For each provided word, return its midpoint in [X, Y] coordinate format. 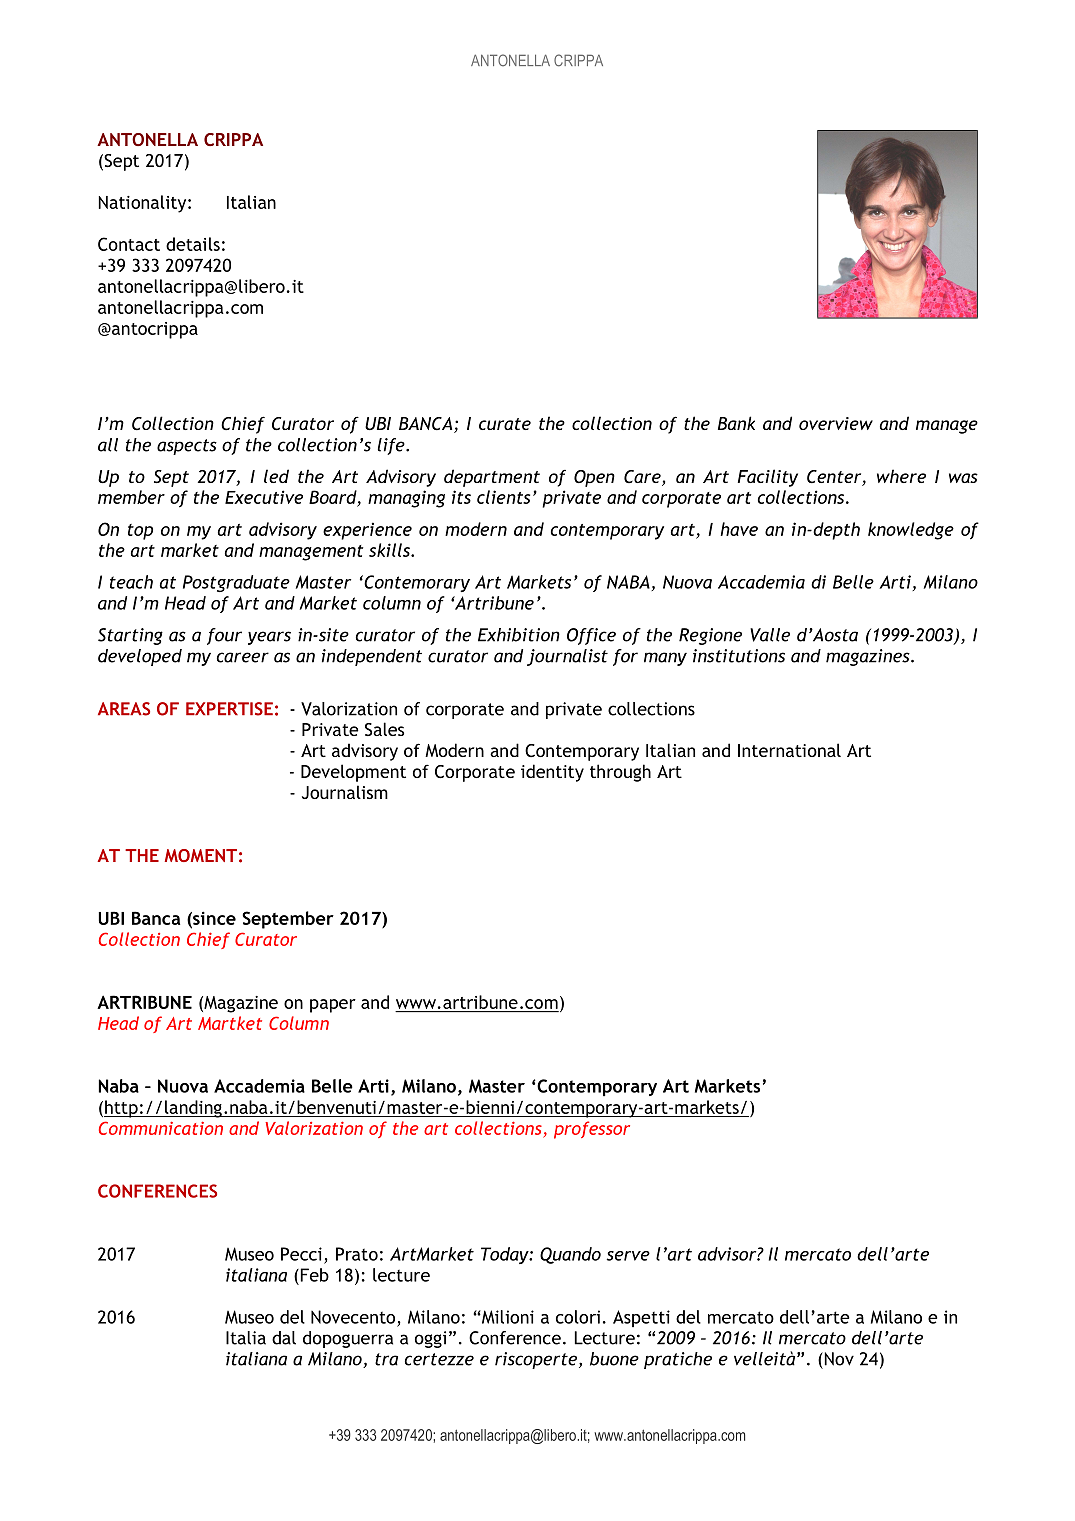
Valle [770, 635]
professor [592, 1130]
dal [284, 1338]
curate [505, 424]
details [193, 244]
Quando [570, 1255]
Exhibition [519, 635]
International [789, 750]
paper [333, 1006]
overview [836, 423]
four [224, 636]
